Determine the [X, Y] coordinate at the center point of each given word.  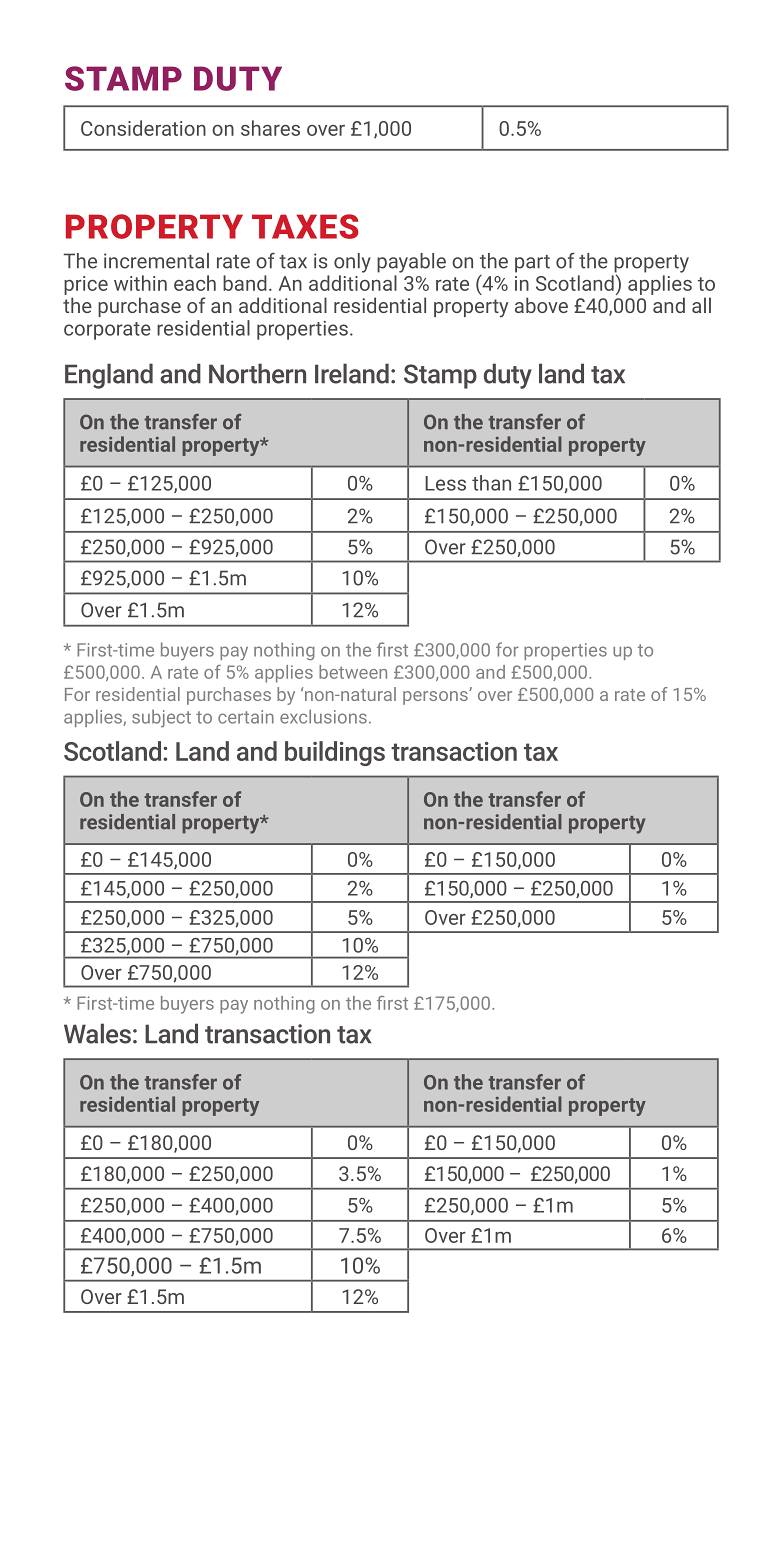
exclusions [323, 716]
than [491, 483]
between [353, 672]
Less [445, 483]
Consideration [143, 128]
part [532, 264]
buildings [335, 753]
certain [246, 717]
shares [270, 128]
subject [161, 718]
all [701, 305]
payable [411, 263]
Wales [97, 1033]
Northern [257, 373]
